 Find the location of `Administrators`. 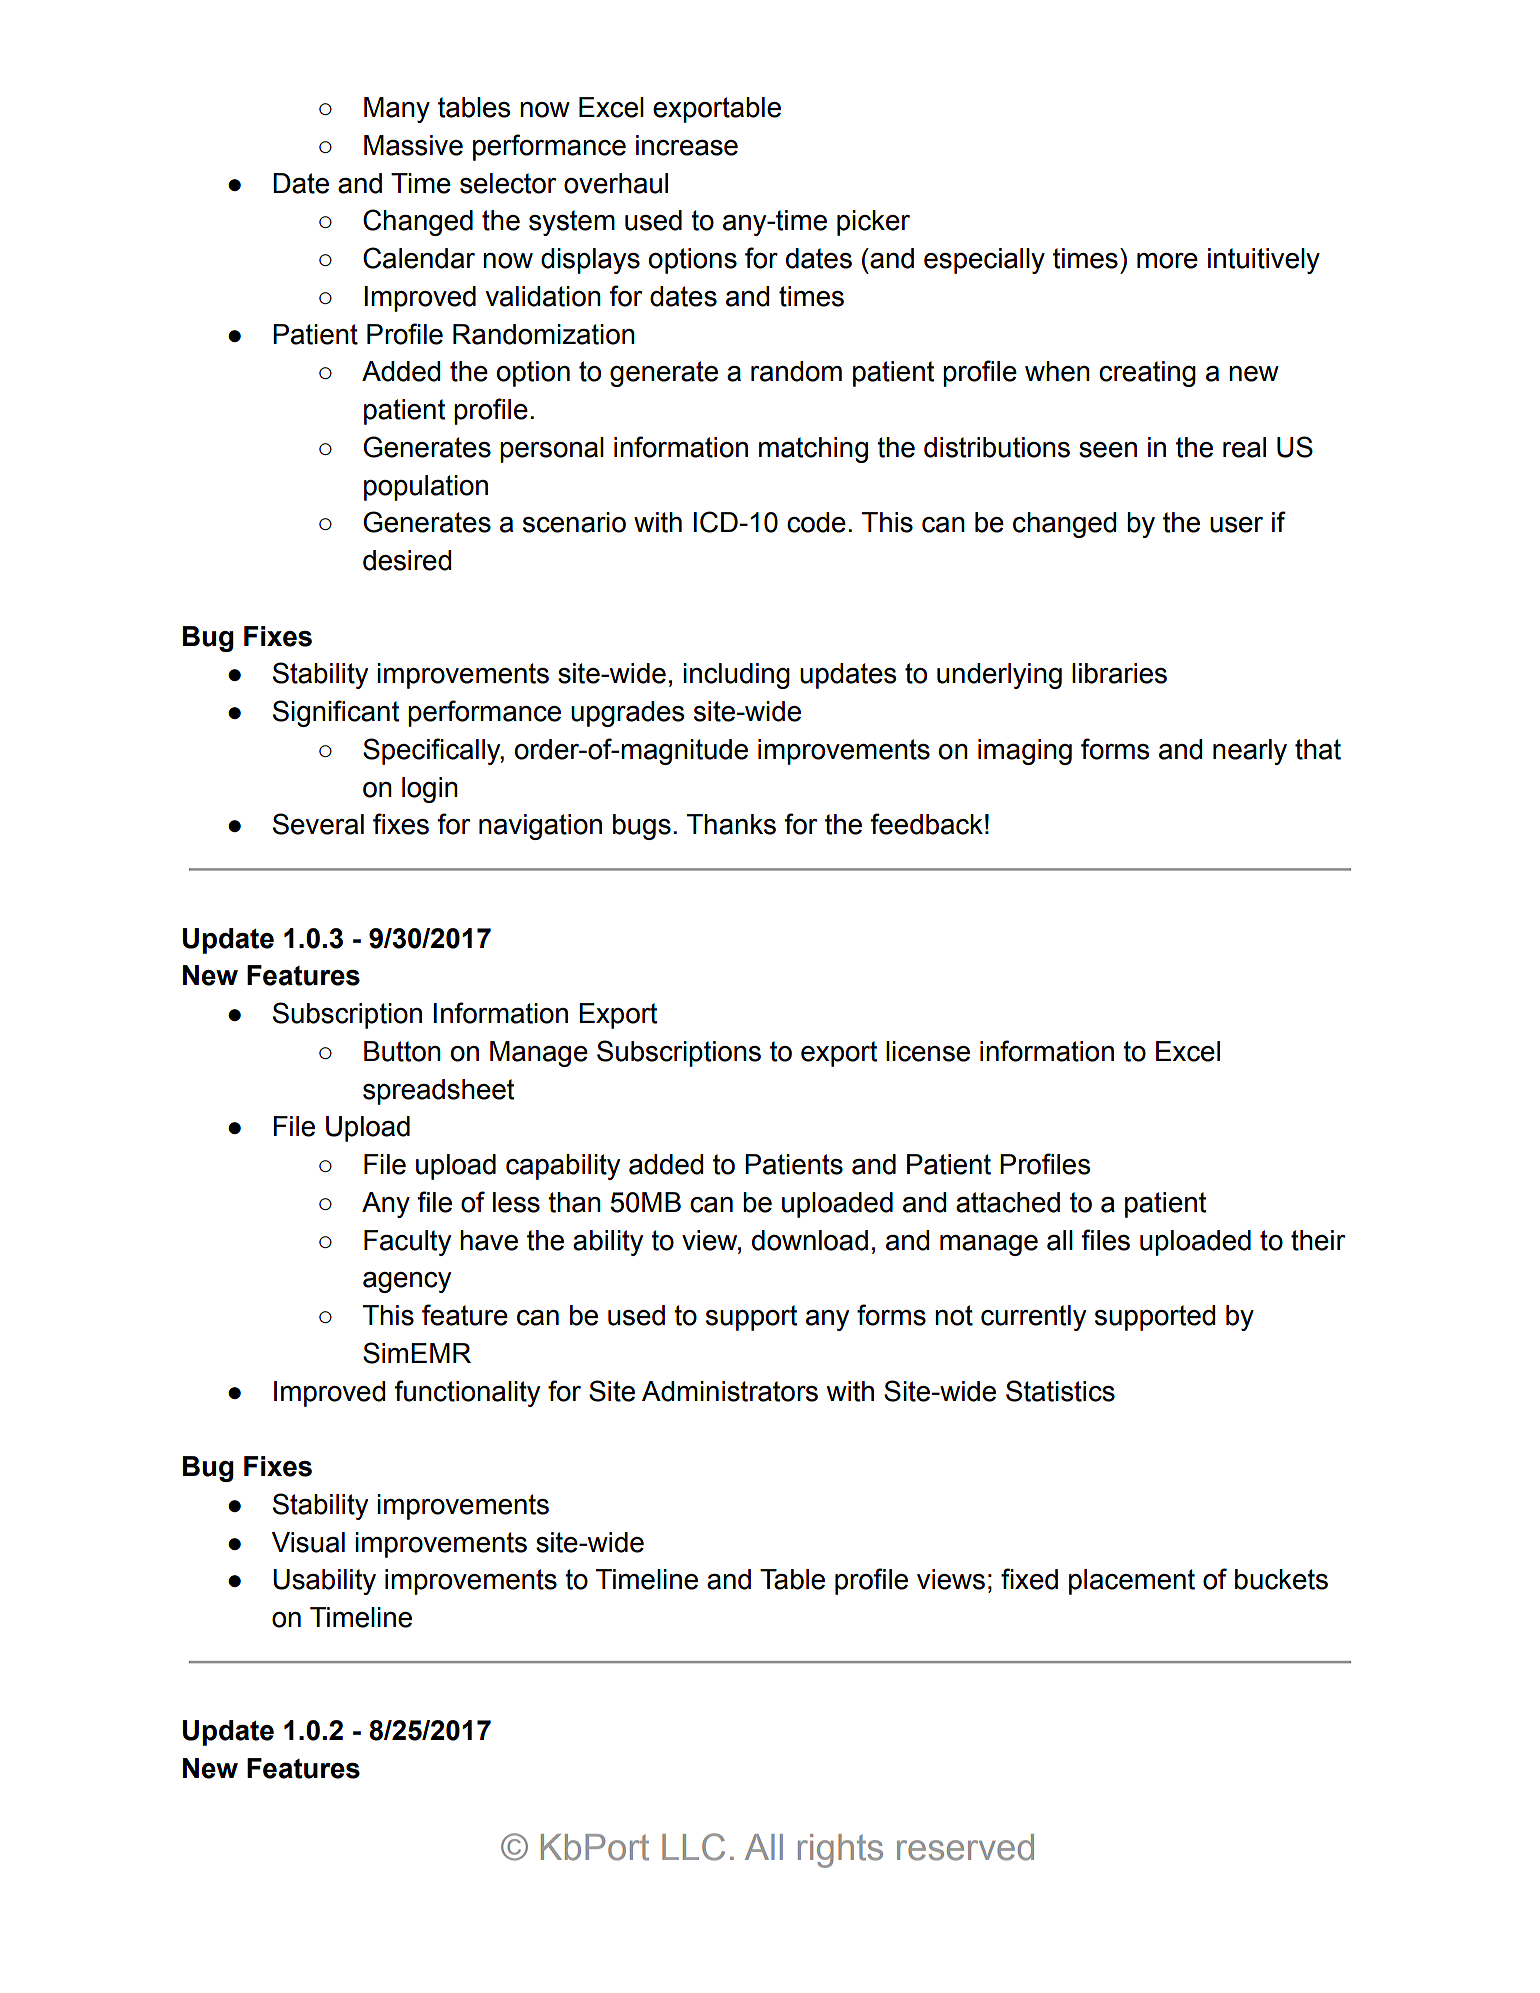

Administrators is located at coordinates (730, 1391).
